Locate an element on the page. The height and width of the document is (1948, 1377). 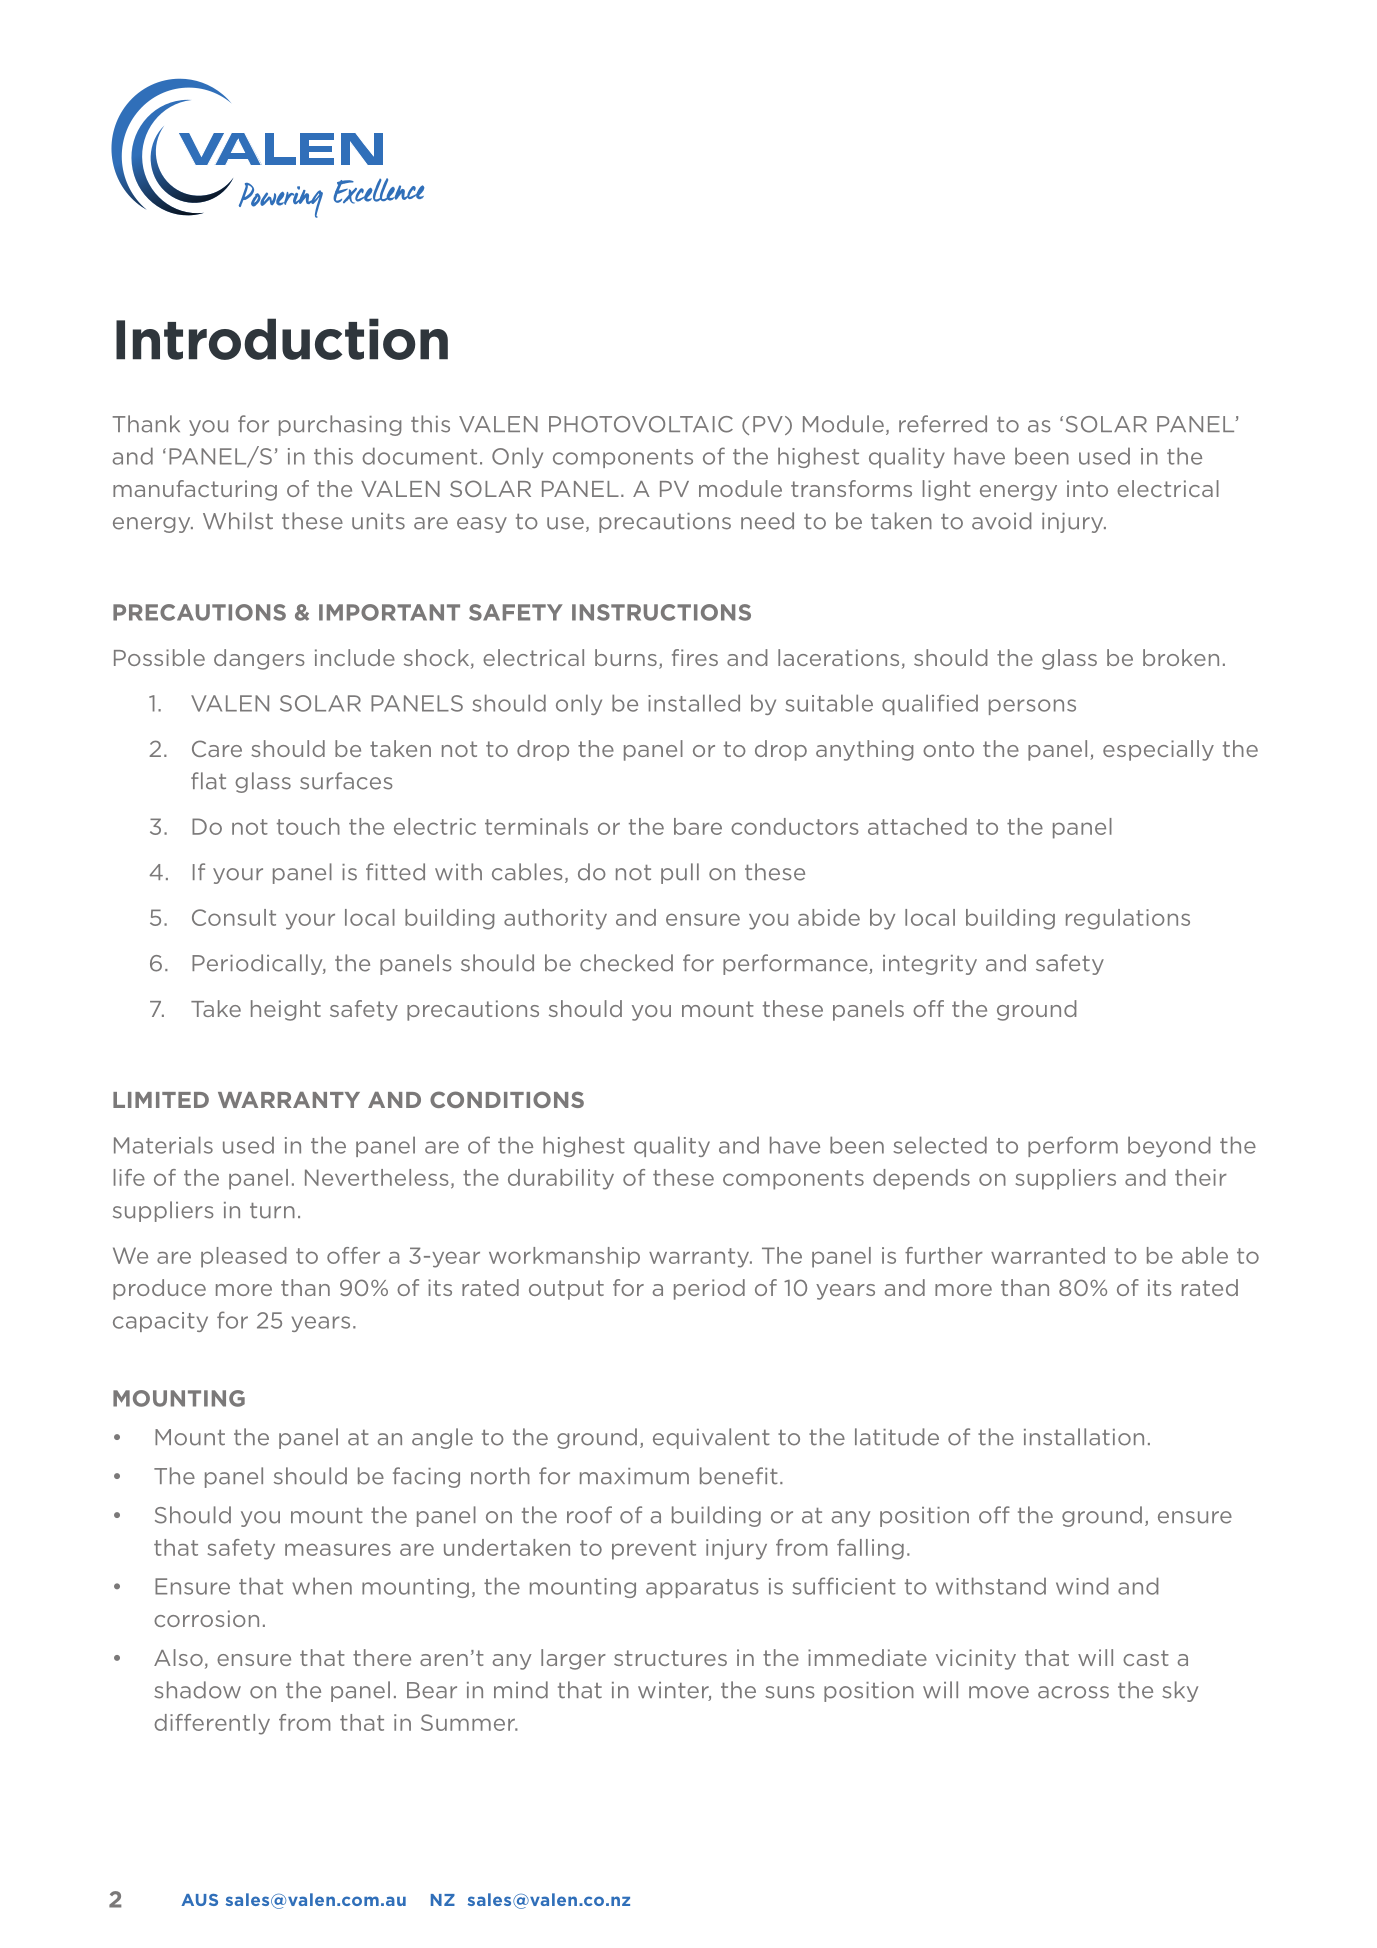
beyond is located at coordinates (1169, 1146).
